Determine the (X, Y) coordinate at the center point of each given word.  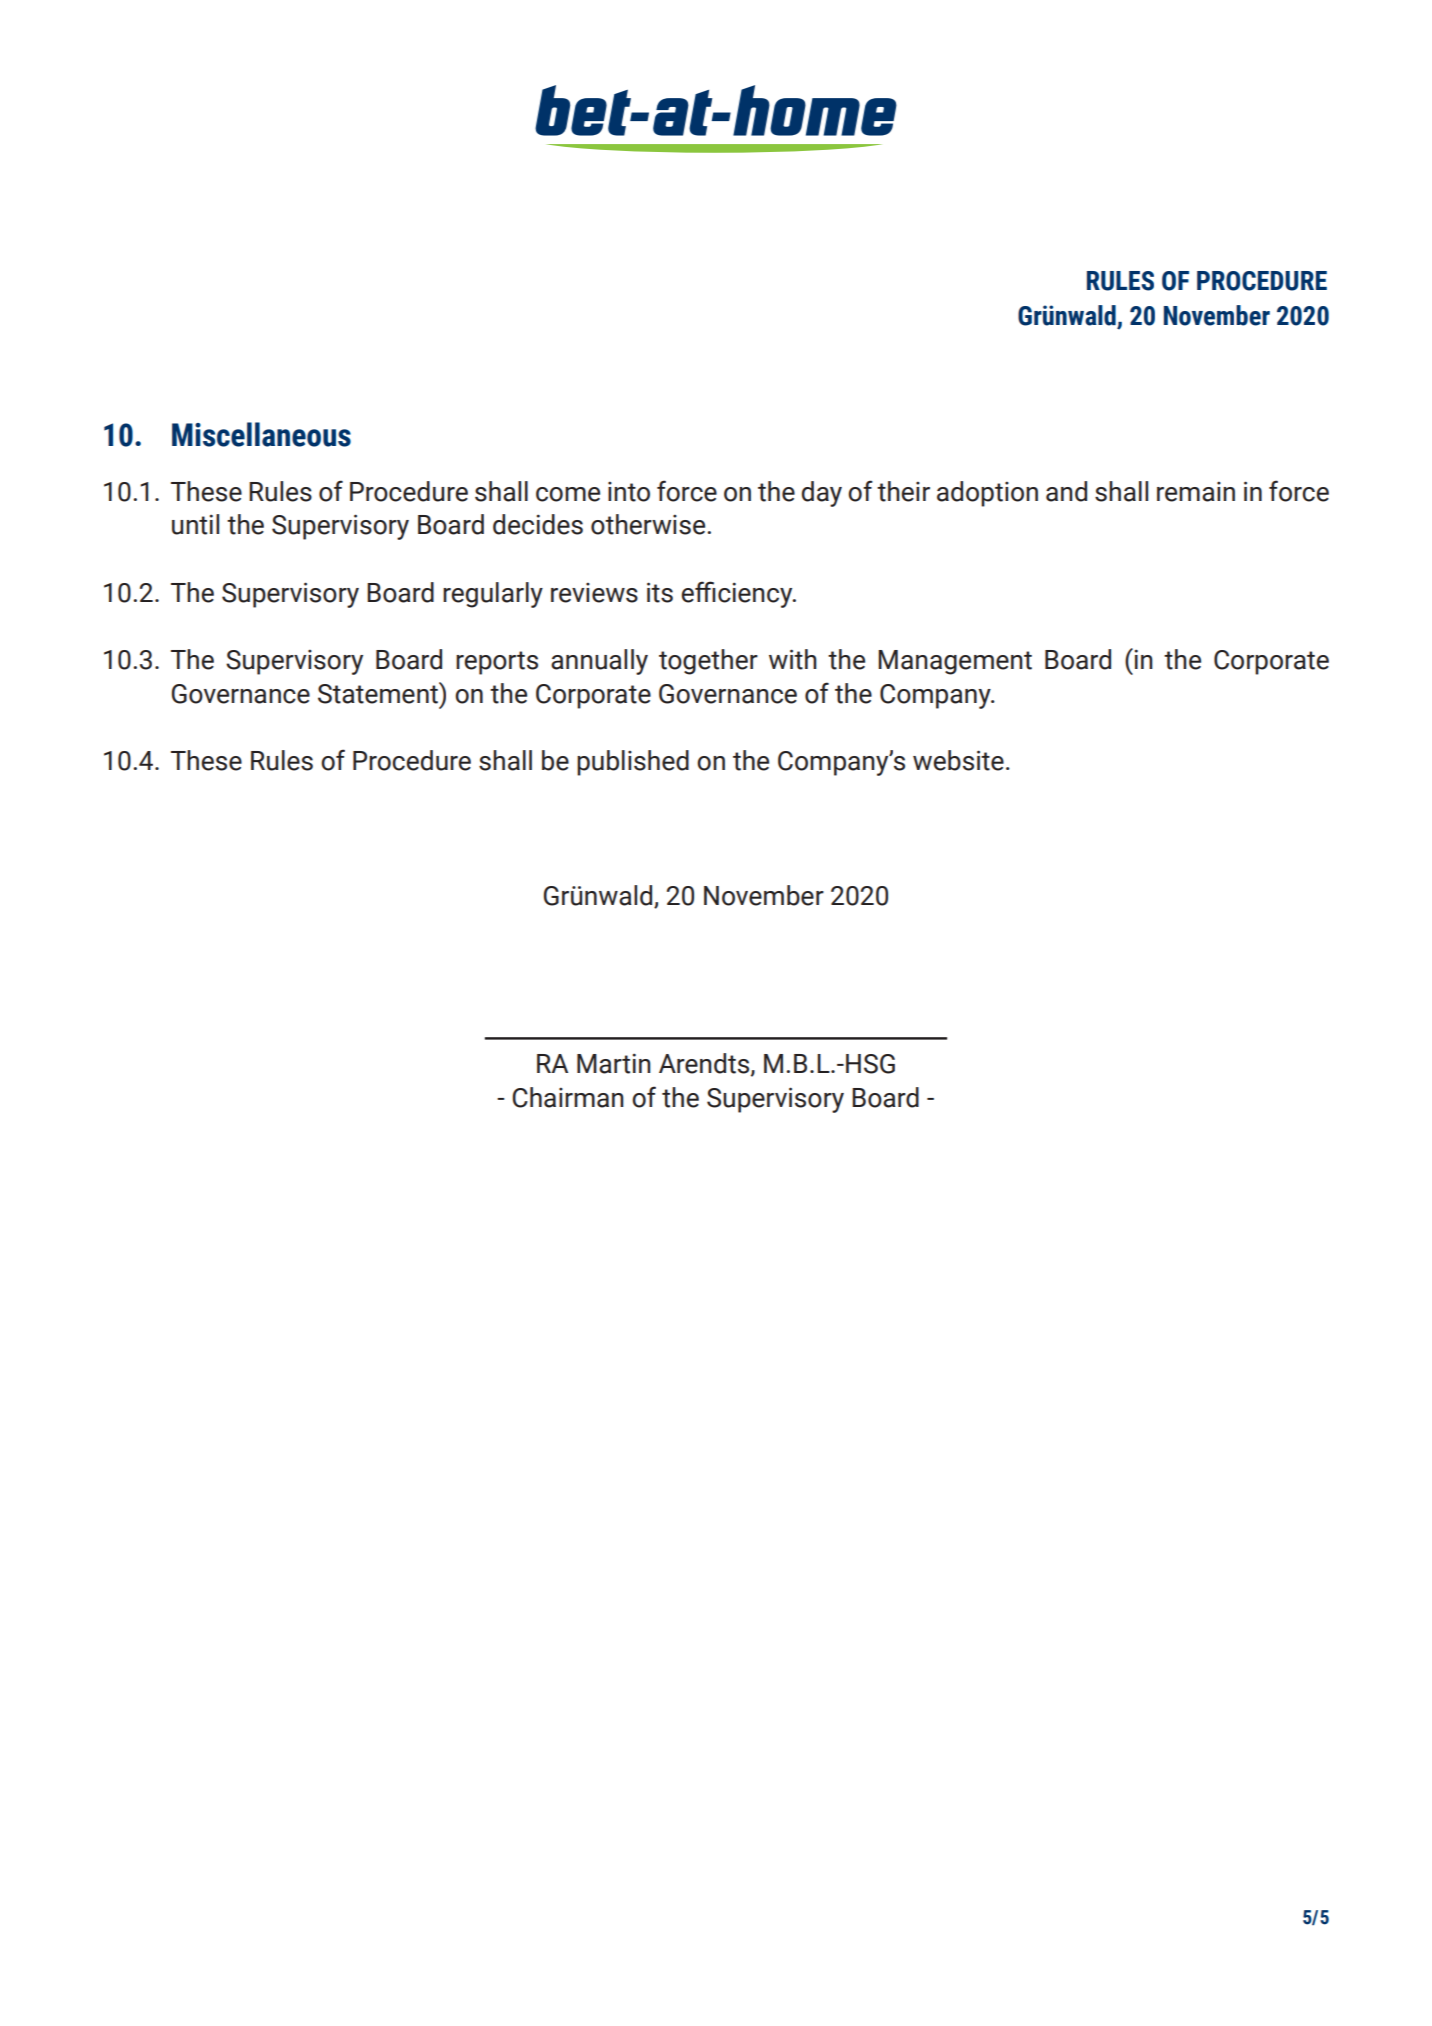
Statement (379, 693)
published (633, 763)
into (629, 492)
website (958, 760)
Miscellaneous (261, 434)
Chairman (568, 1097)
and (1066, 491)
